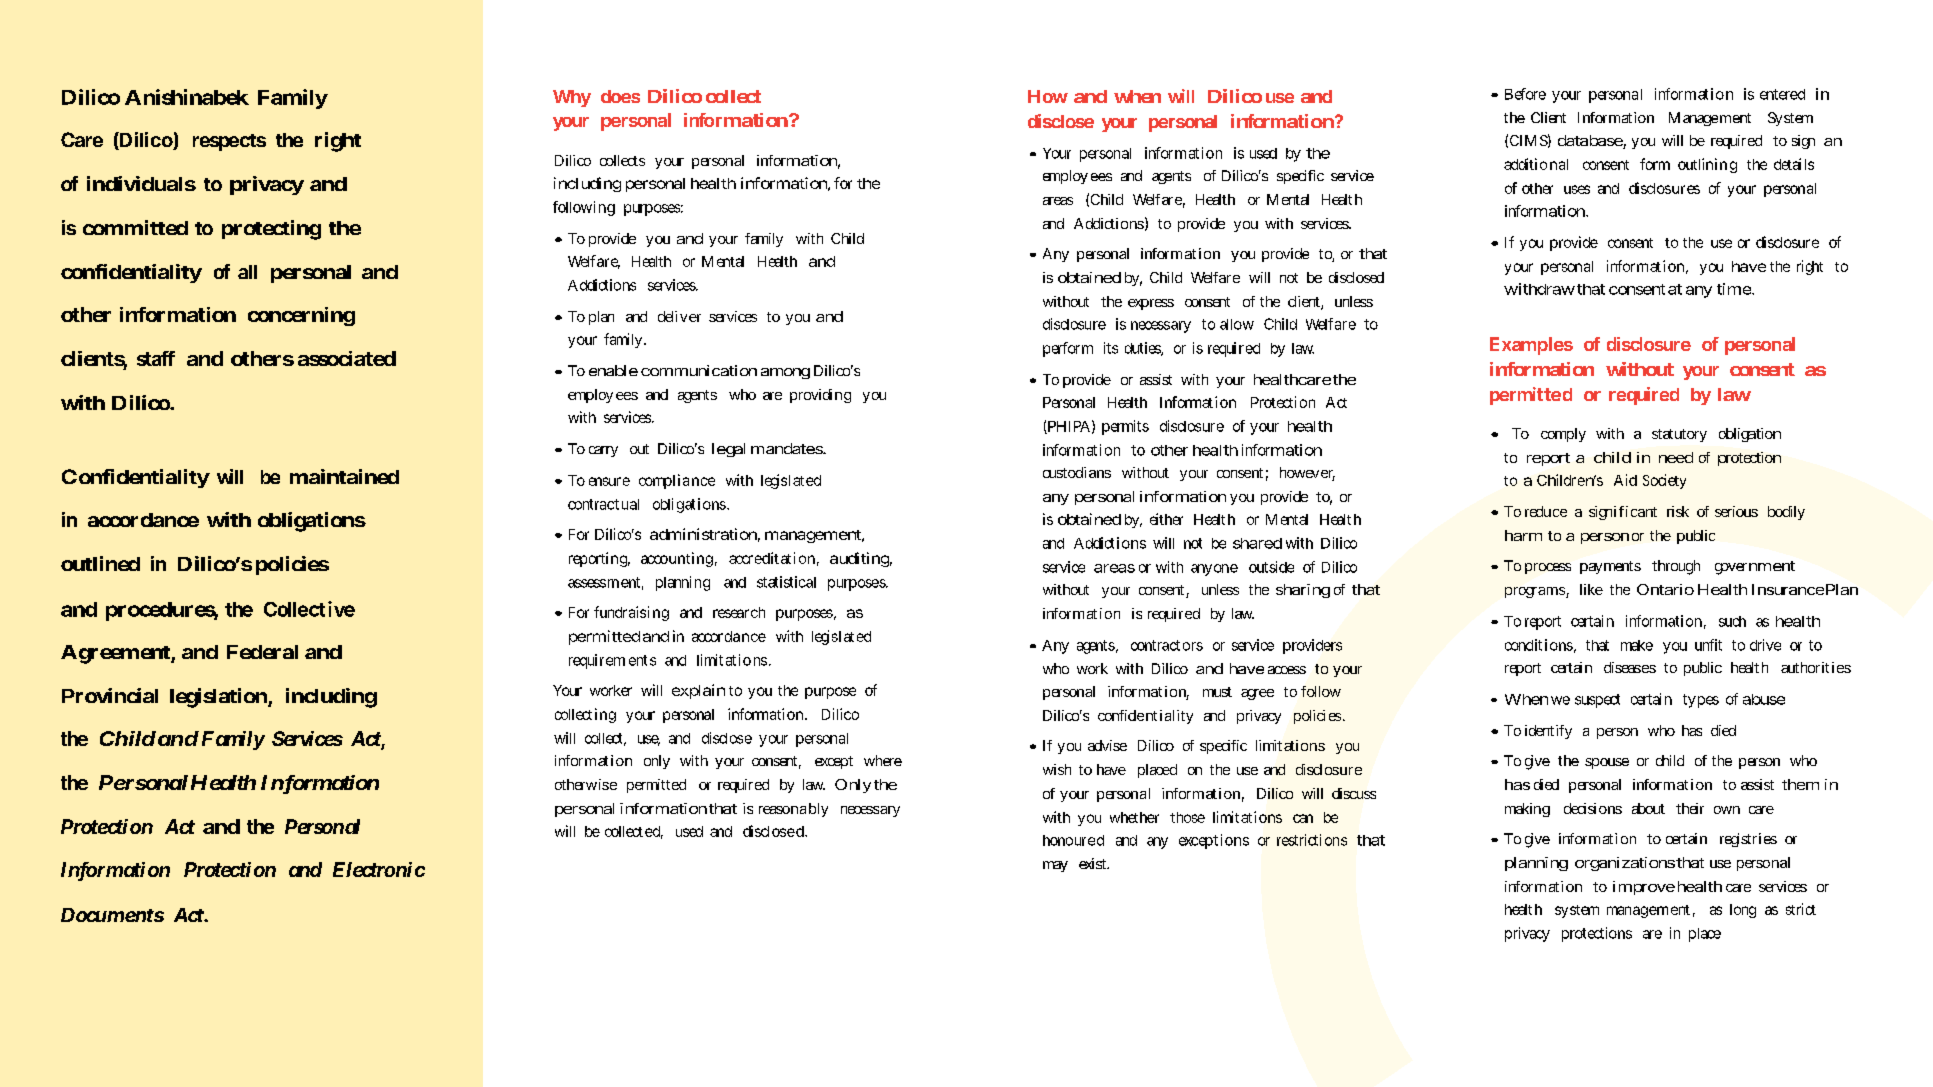 The width and height of the page is (1933, 1087). What do you see at coordinates (1525, 94) in the page?
I see `Before` at bounding box center [1525, 94].
